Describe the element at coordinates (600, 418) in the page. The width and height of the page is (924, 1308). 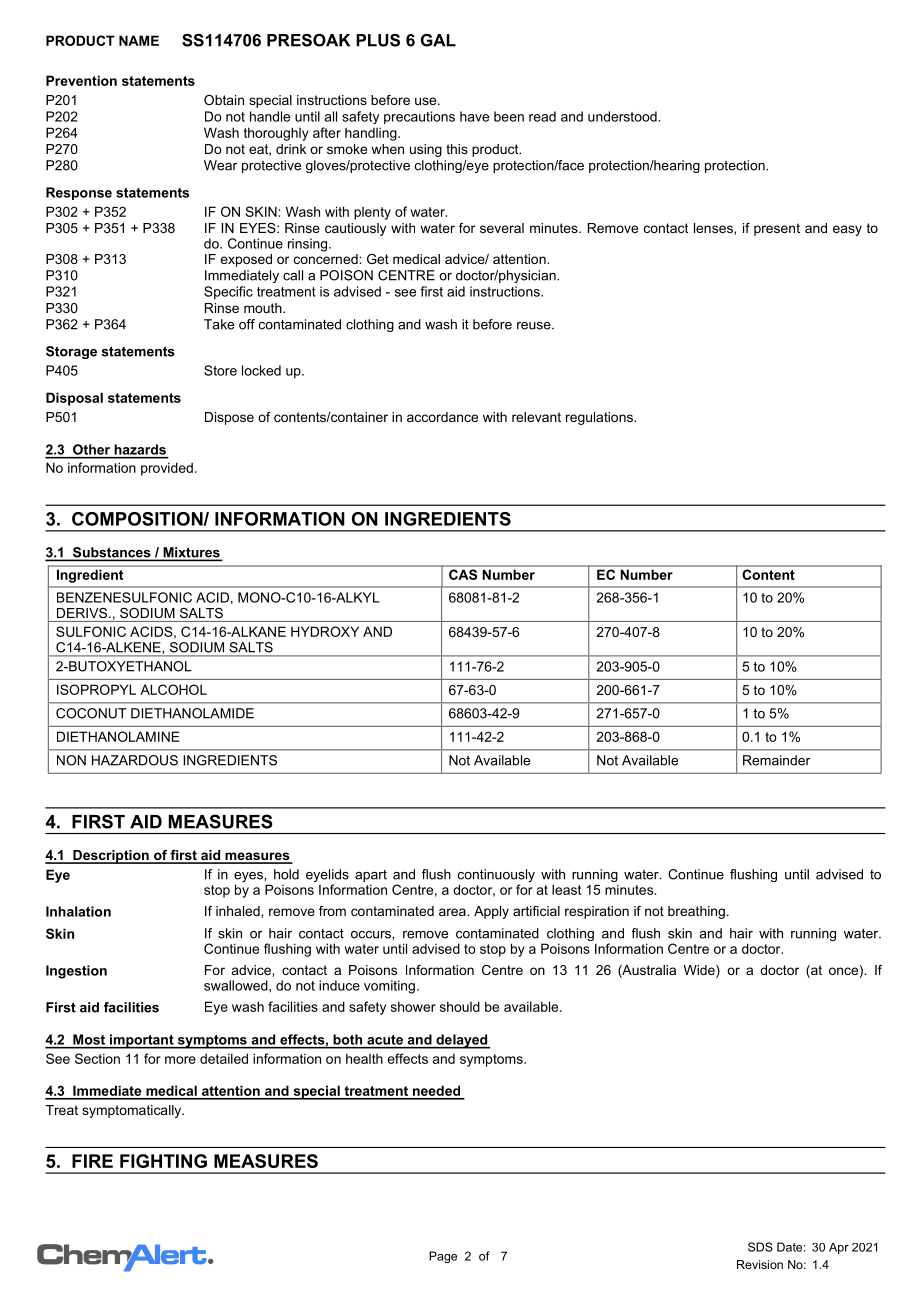
I see `regulations` at that location.
